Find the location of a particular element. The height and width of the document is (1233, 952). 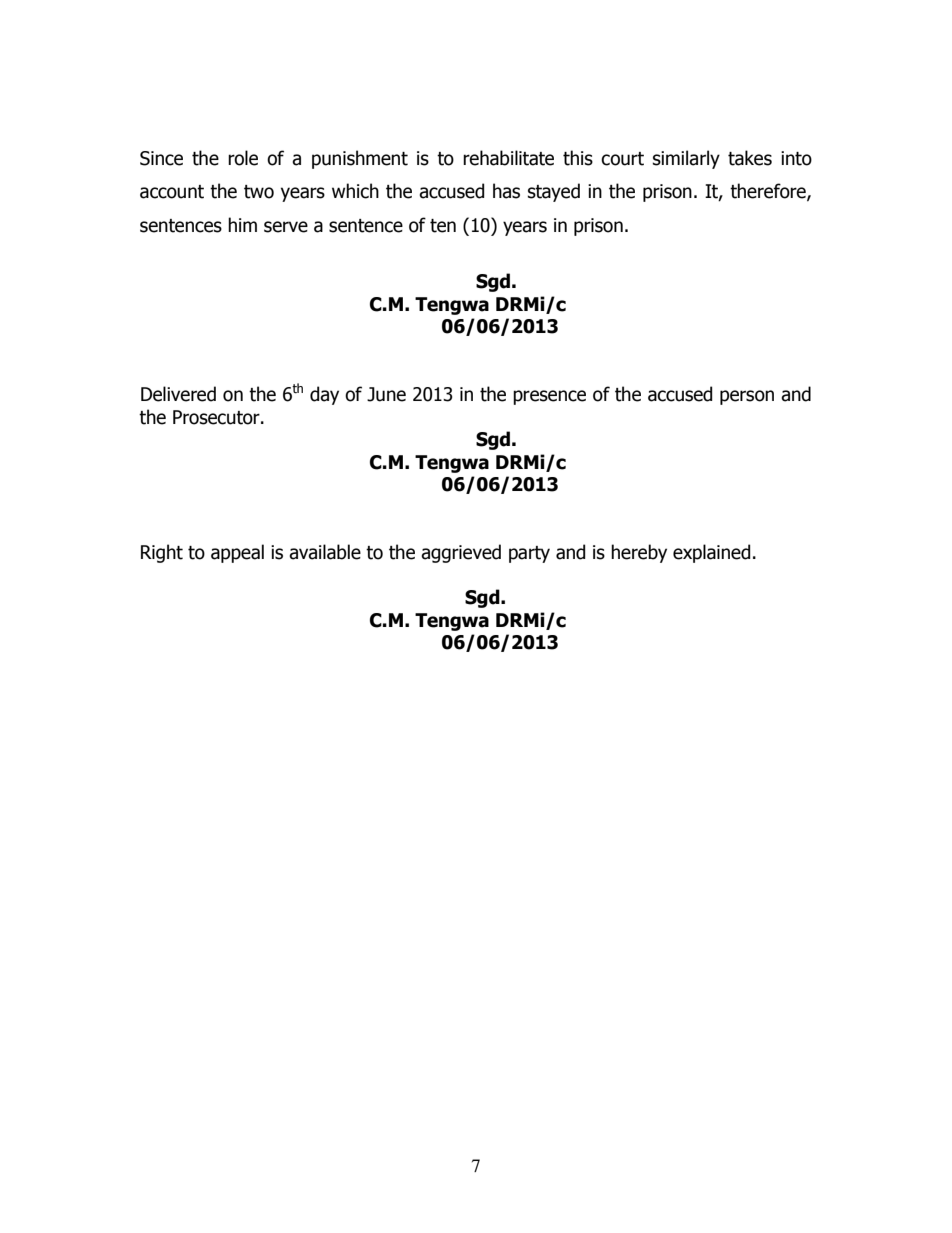

role is located at coordinates (243, 158).
